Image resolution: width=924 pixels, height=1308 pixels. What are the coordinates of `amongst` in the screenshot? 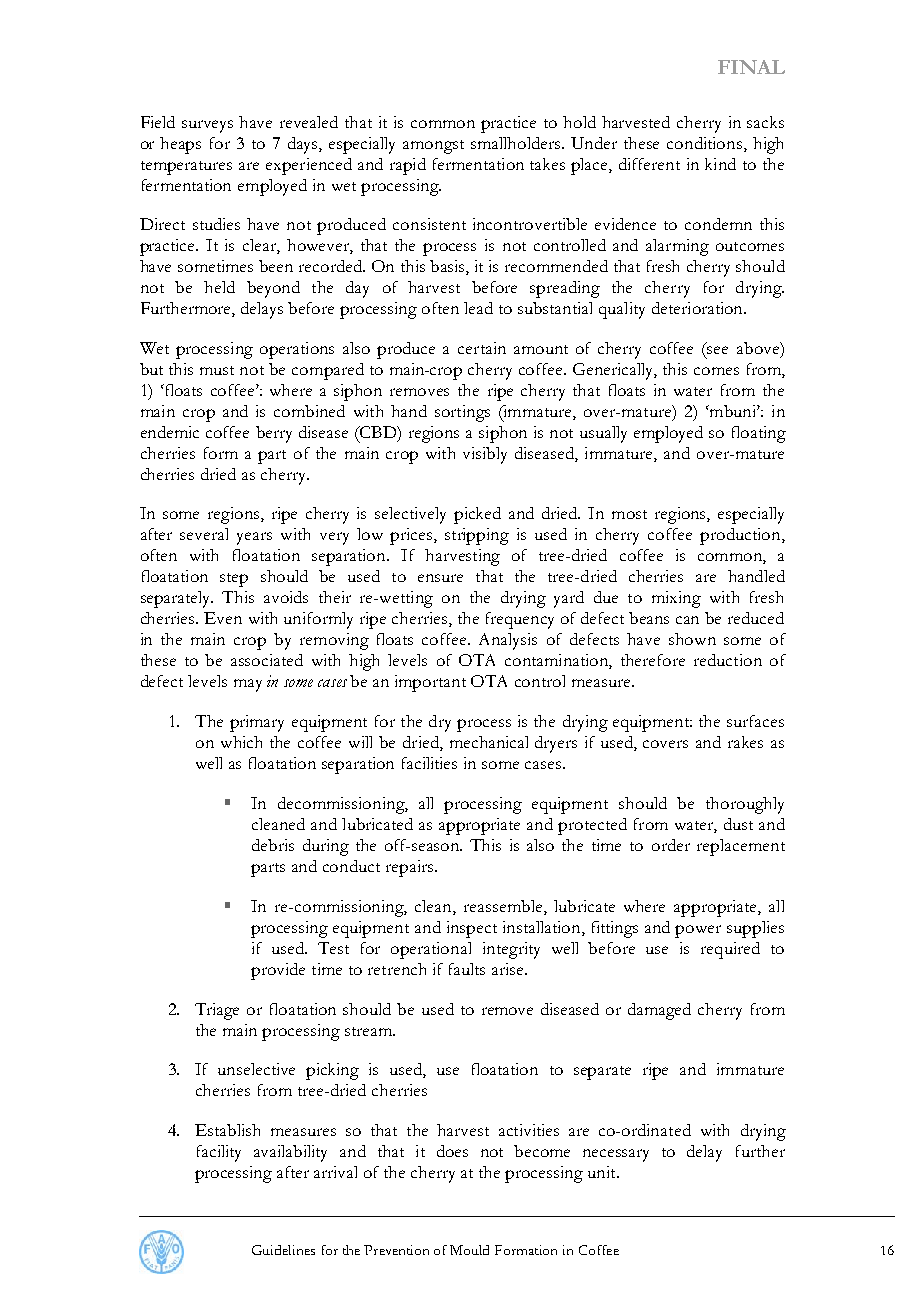 It's located at (433, 147).
